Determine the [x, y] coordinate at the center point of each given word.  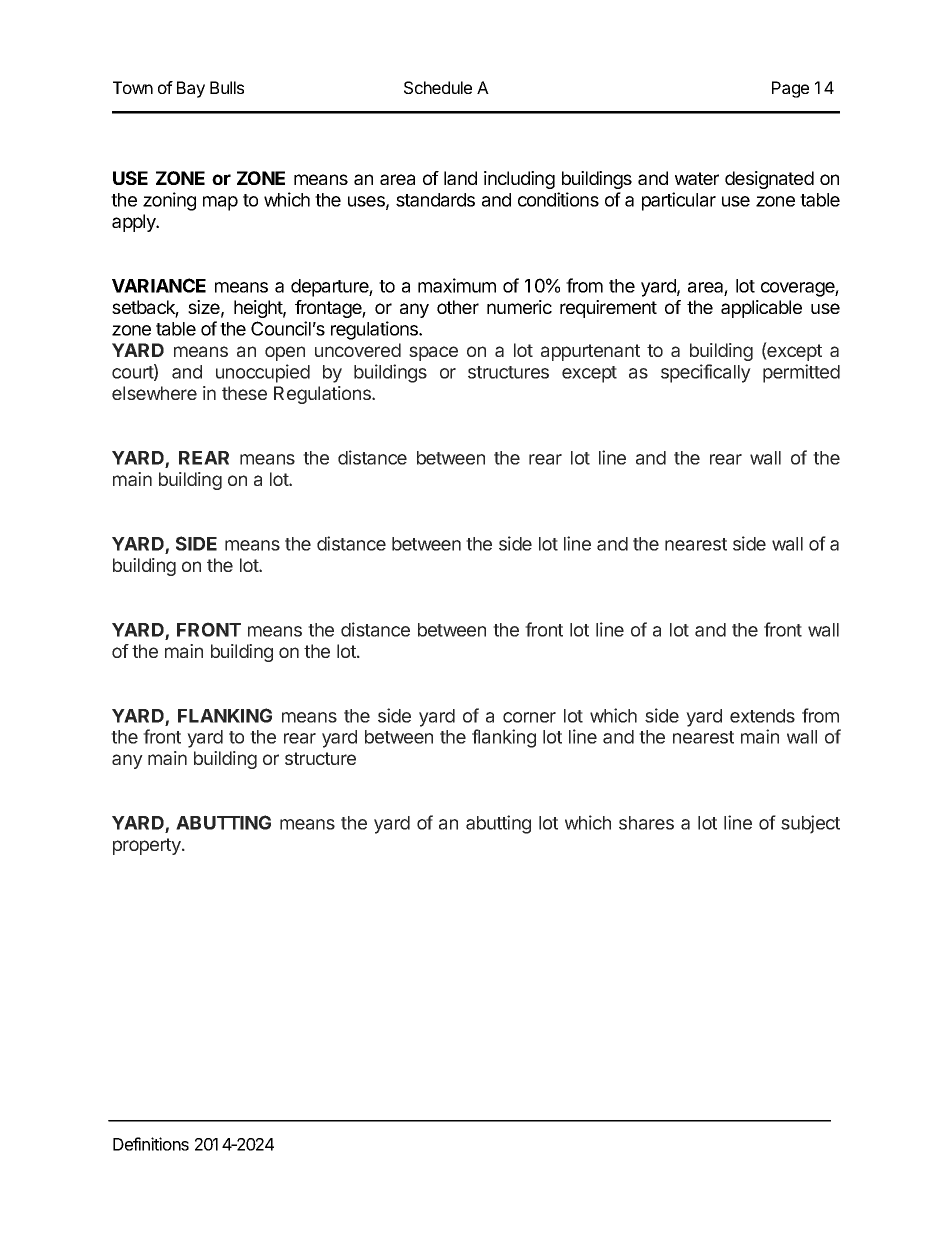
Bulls [227, 87]
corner [529, 717]
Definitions [151, 1144]
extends [762, 716]
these [244, 393]
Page [790, 89]
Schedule [438, 87]
